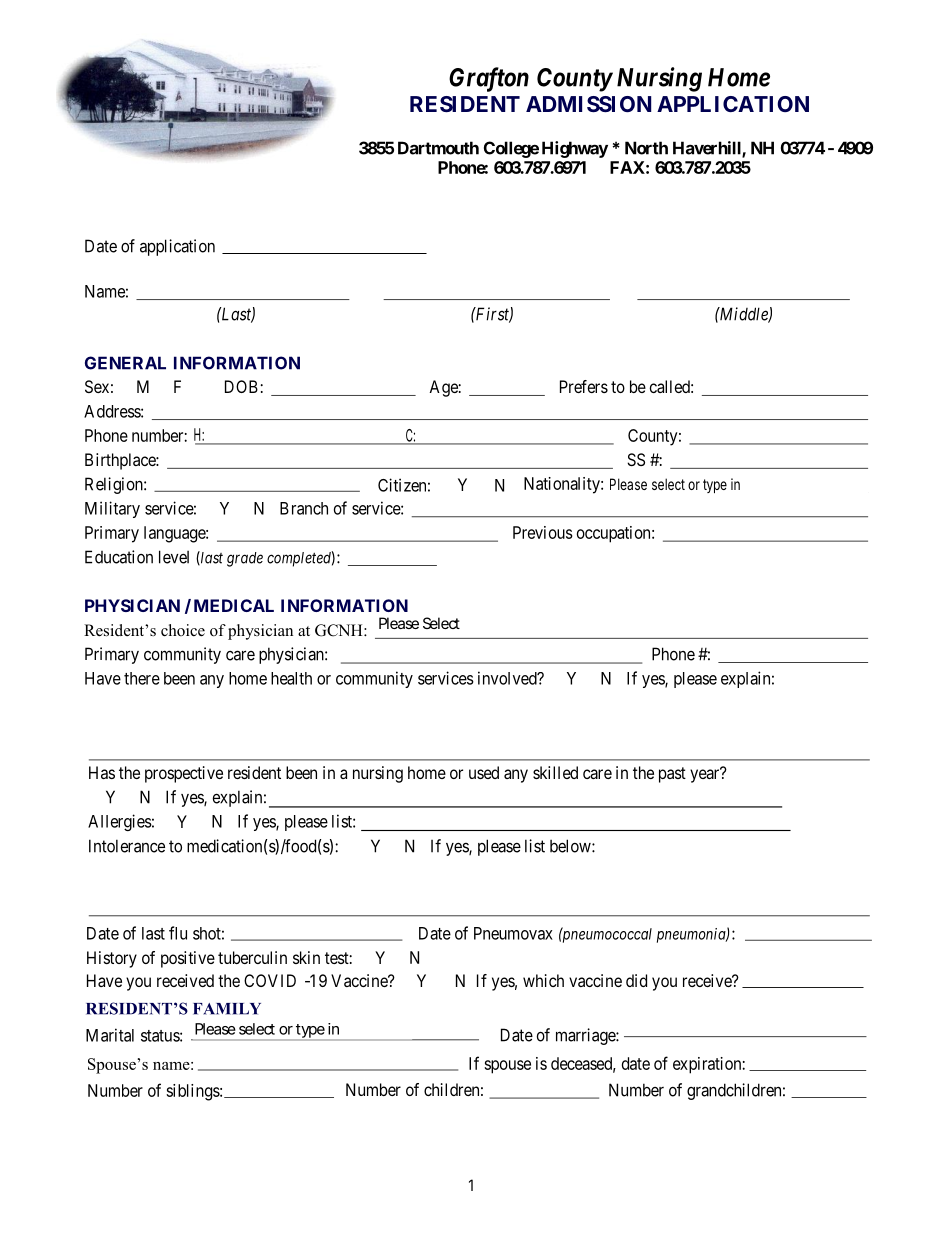 Image resolution: width=952 pixels, height=1233 pixels. Describe the element at coordinates (174, 557) in the screenshot. I see `level` at that location.
